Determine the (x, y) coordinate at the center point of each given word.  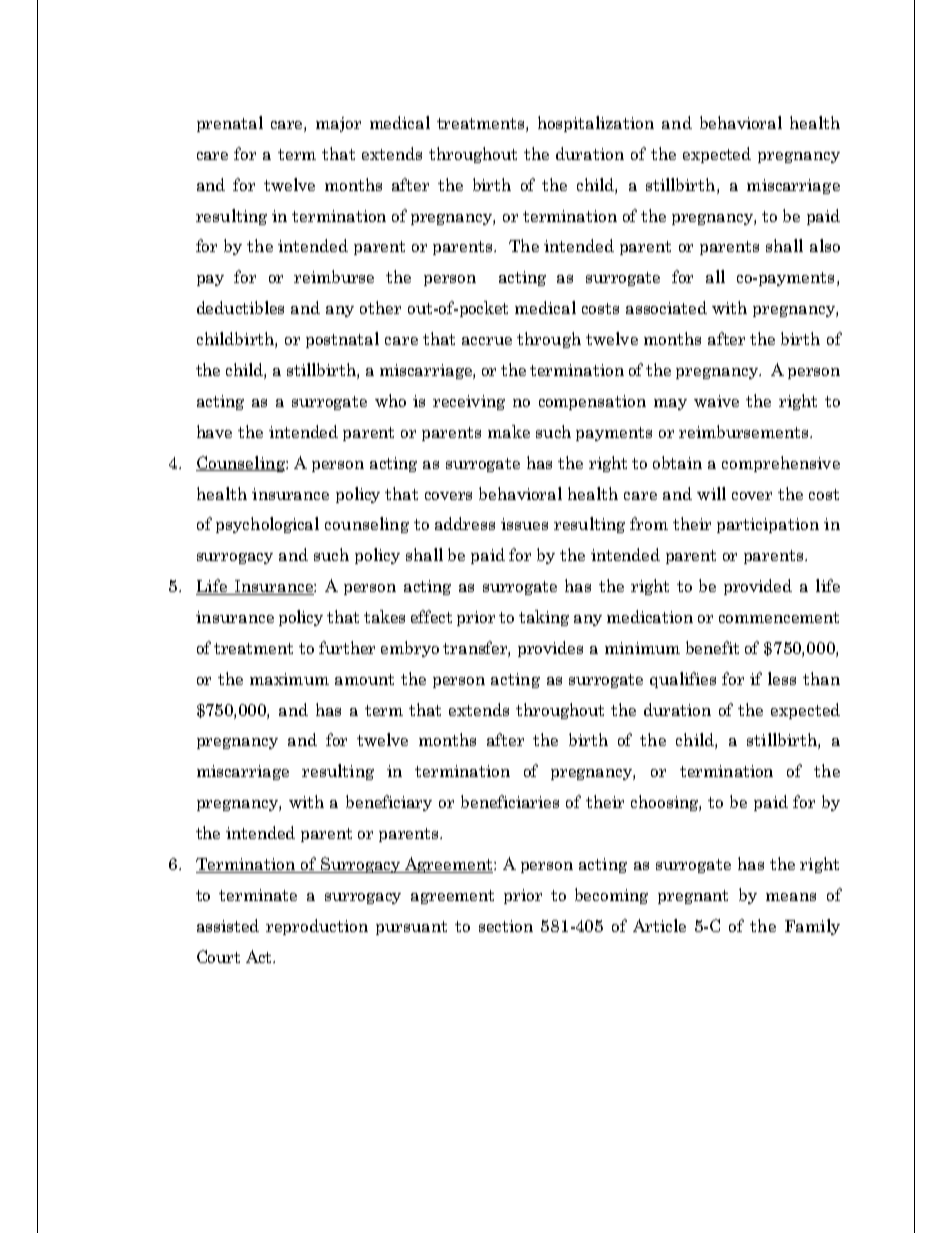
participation (768, 525)
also (825, 245)
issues (524, 524)
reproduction (317, 927)
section (506, 926)
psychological (267, 525)
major (338, 124)
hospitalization (596, 124)
